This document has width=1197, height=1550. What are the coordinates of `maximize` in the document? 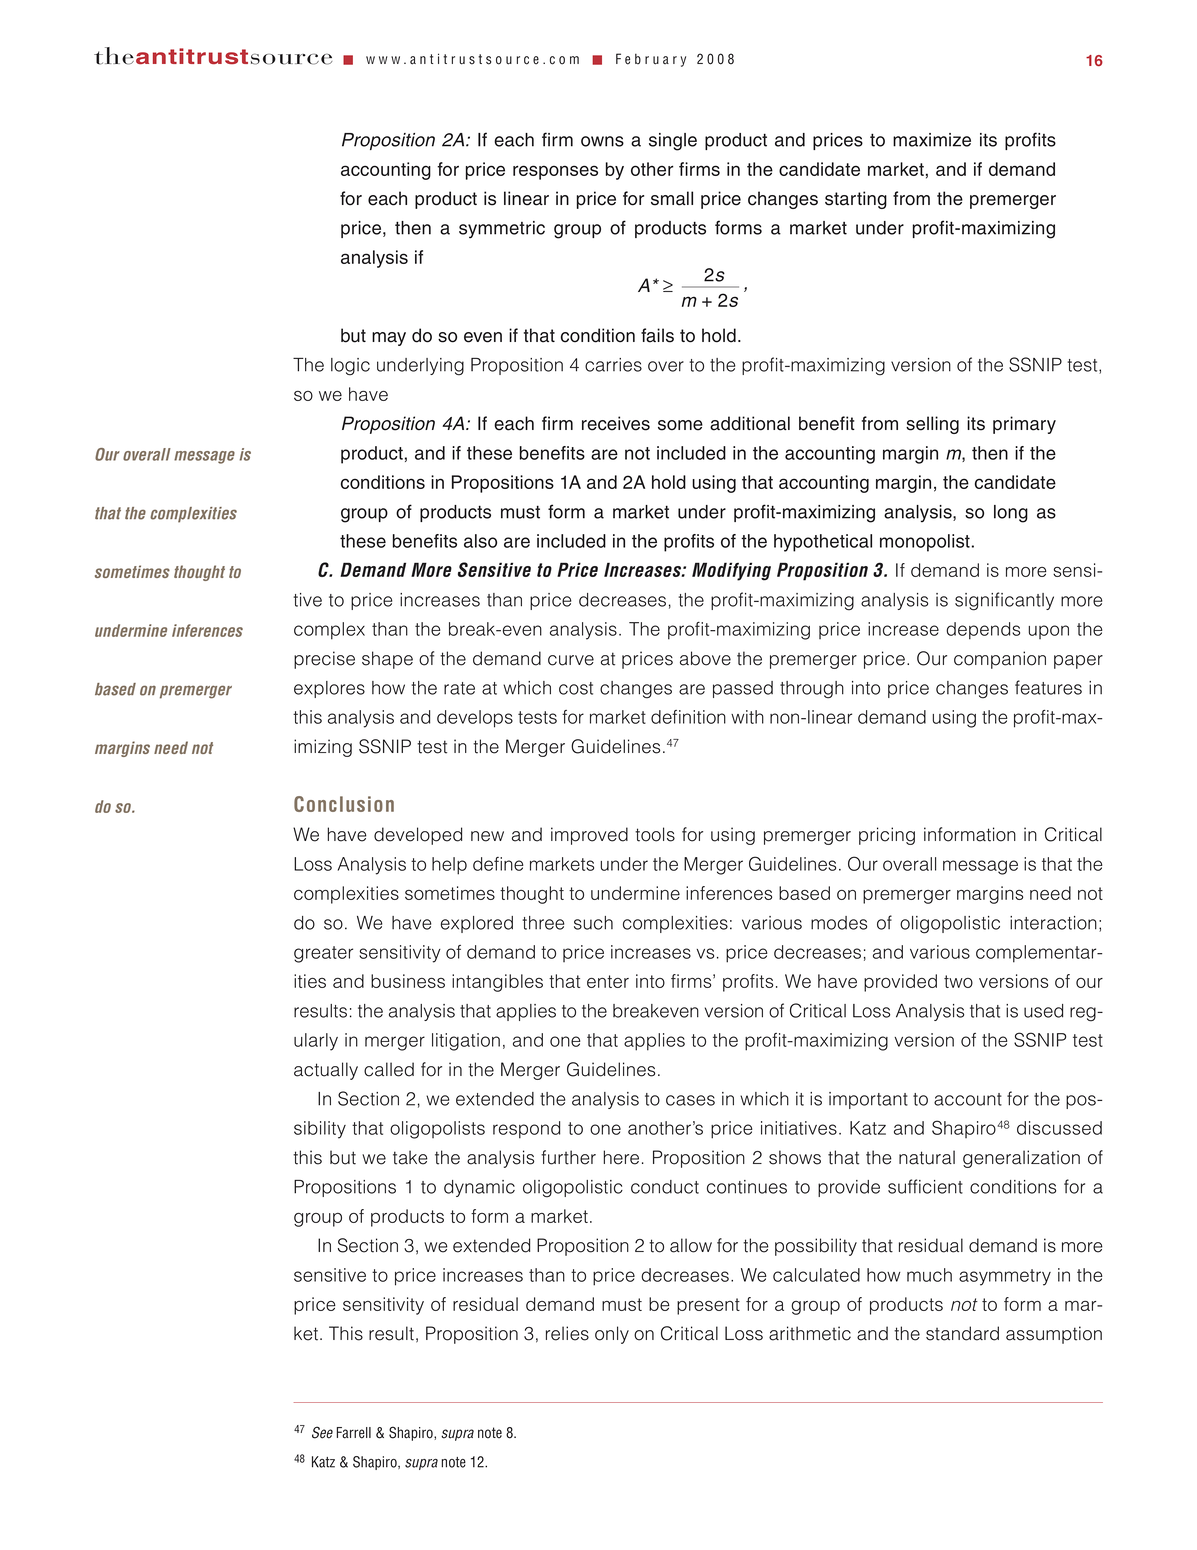 It's located at (932, 140).
